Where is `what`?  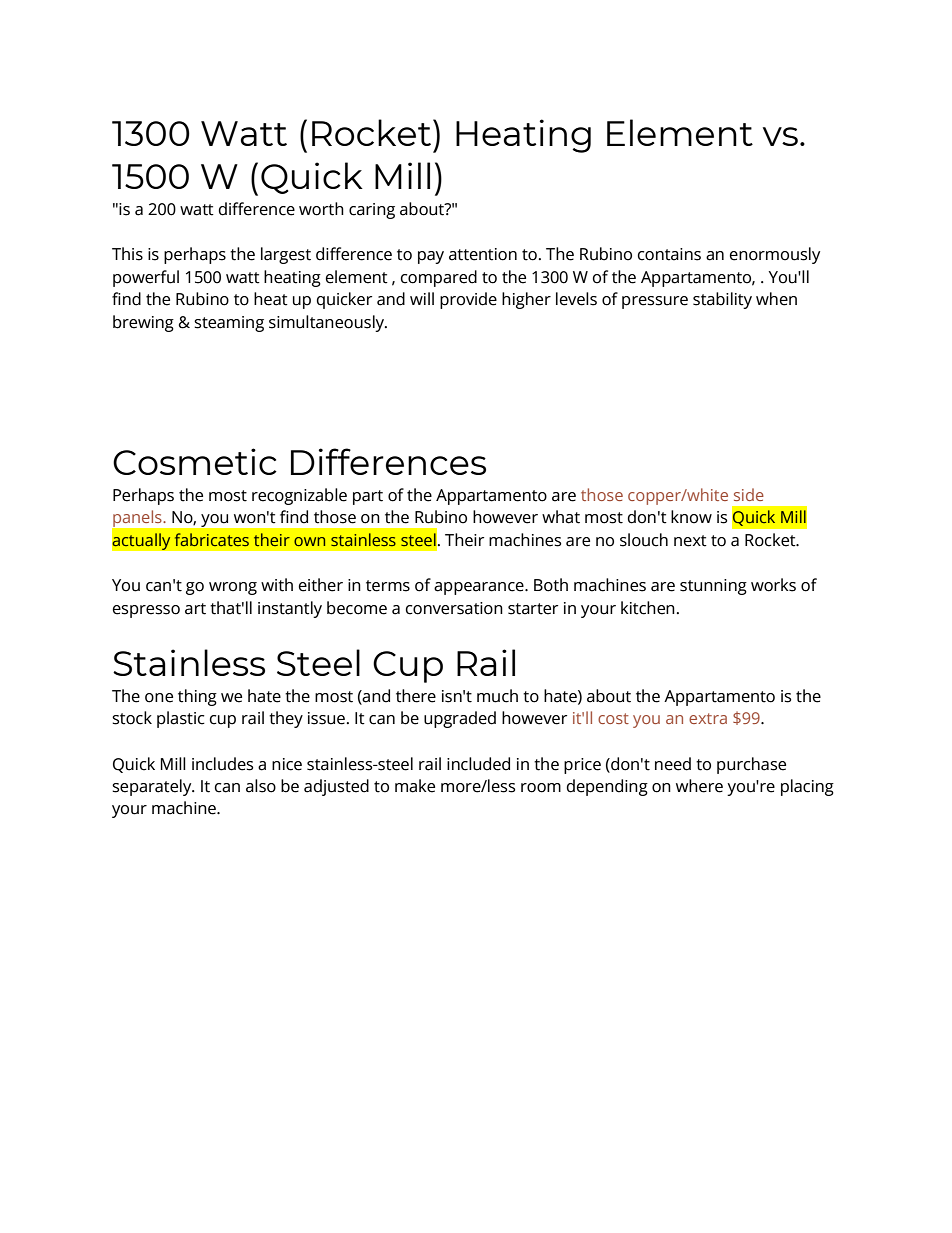
what is located at coordinates (561, 517).
